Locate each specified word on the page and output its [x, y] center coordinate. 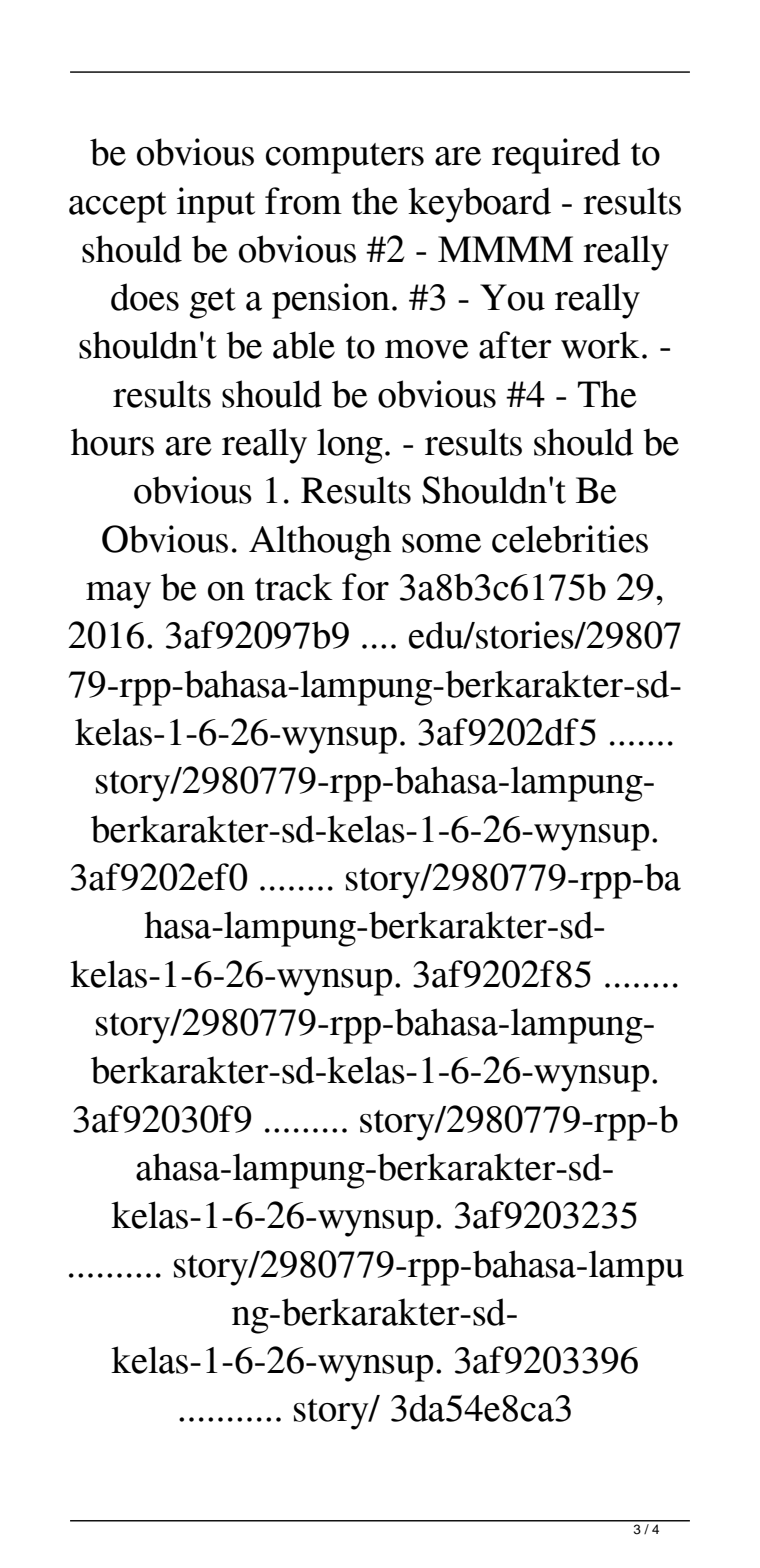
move [427, 349]
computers [345, 158]
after [515, 345]
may [118, 595]
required [556, 156]
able [304, 345]
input [216, 205]
